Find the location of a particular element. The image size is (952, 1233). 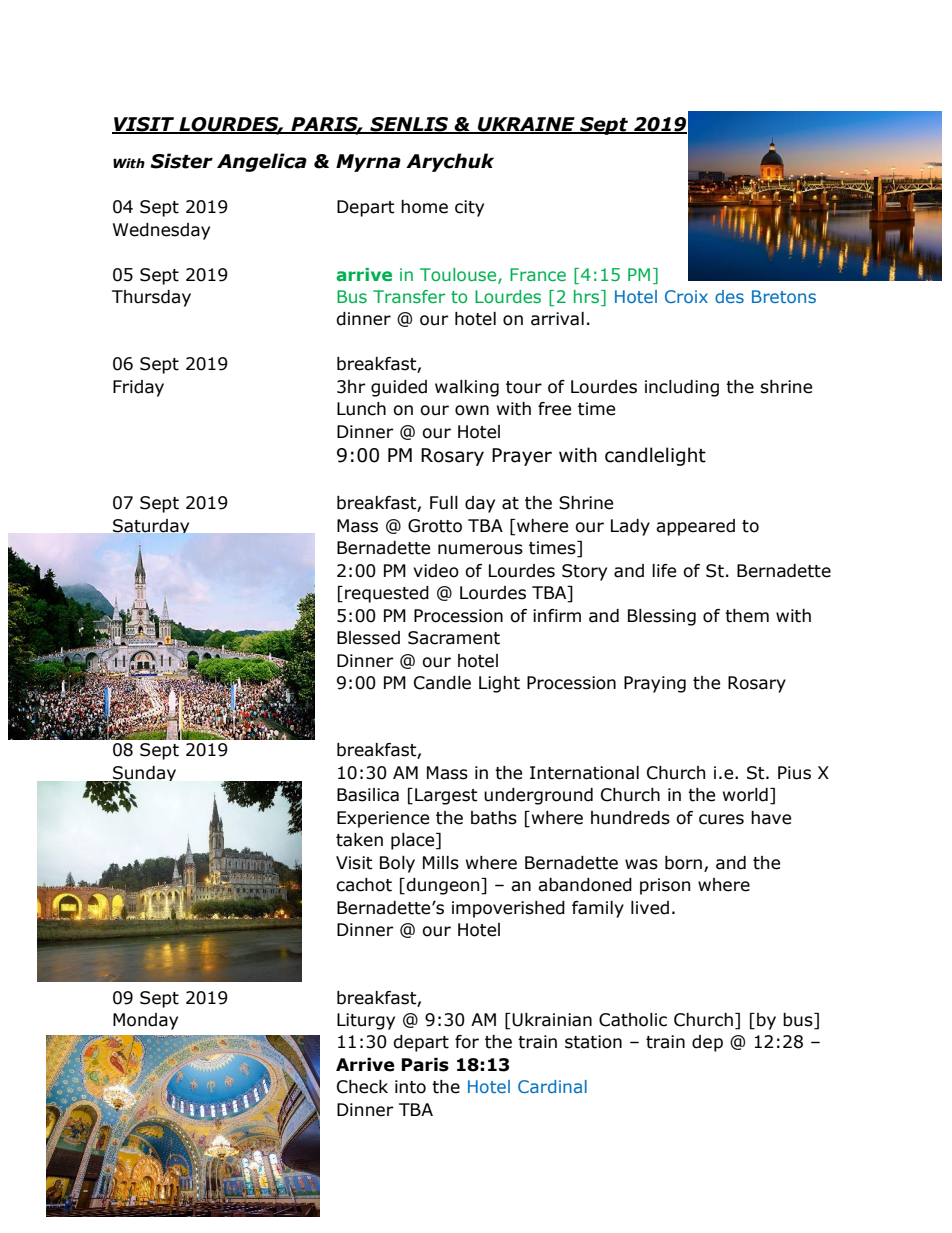

Prayer is located at coordinates (522, 457).
